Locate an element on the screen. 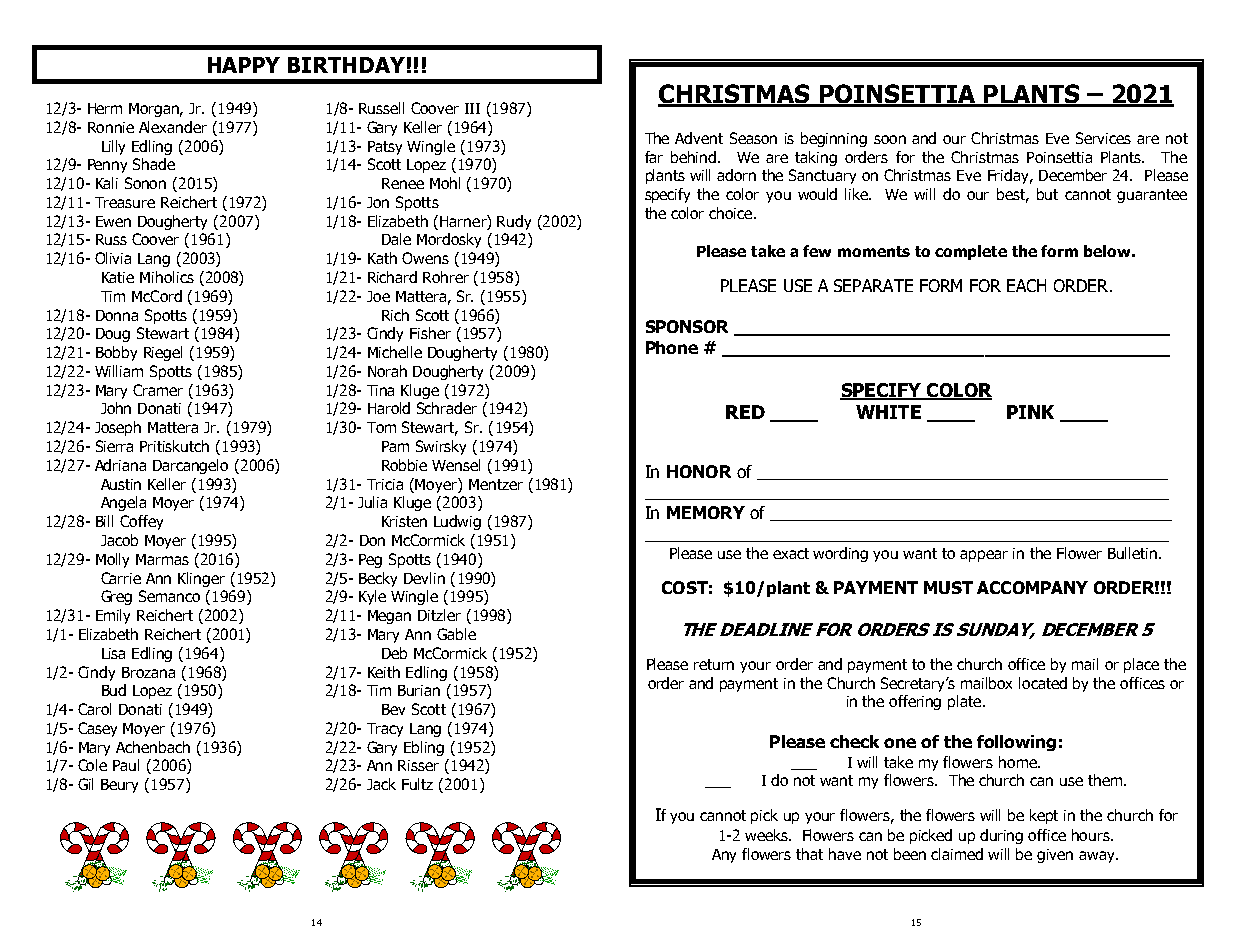 The height and width of the screenshot is (952, 1233). Phone is located at coordinates (672, 347).
